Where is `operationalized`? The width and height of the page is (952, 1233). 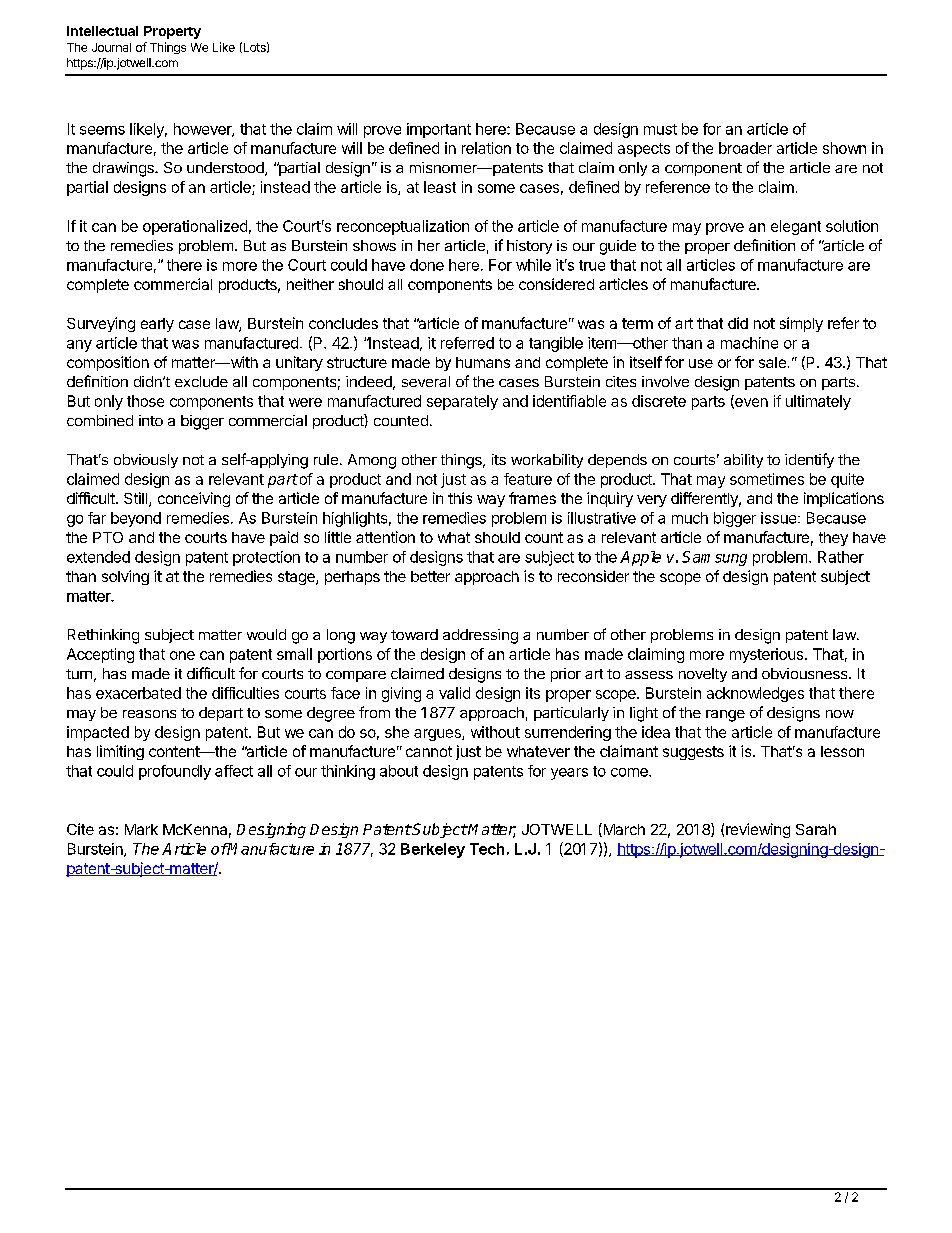 operationalized is located at coordinates (195, 227).
